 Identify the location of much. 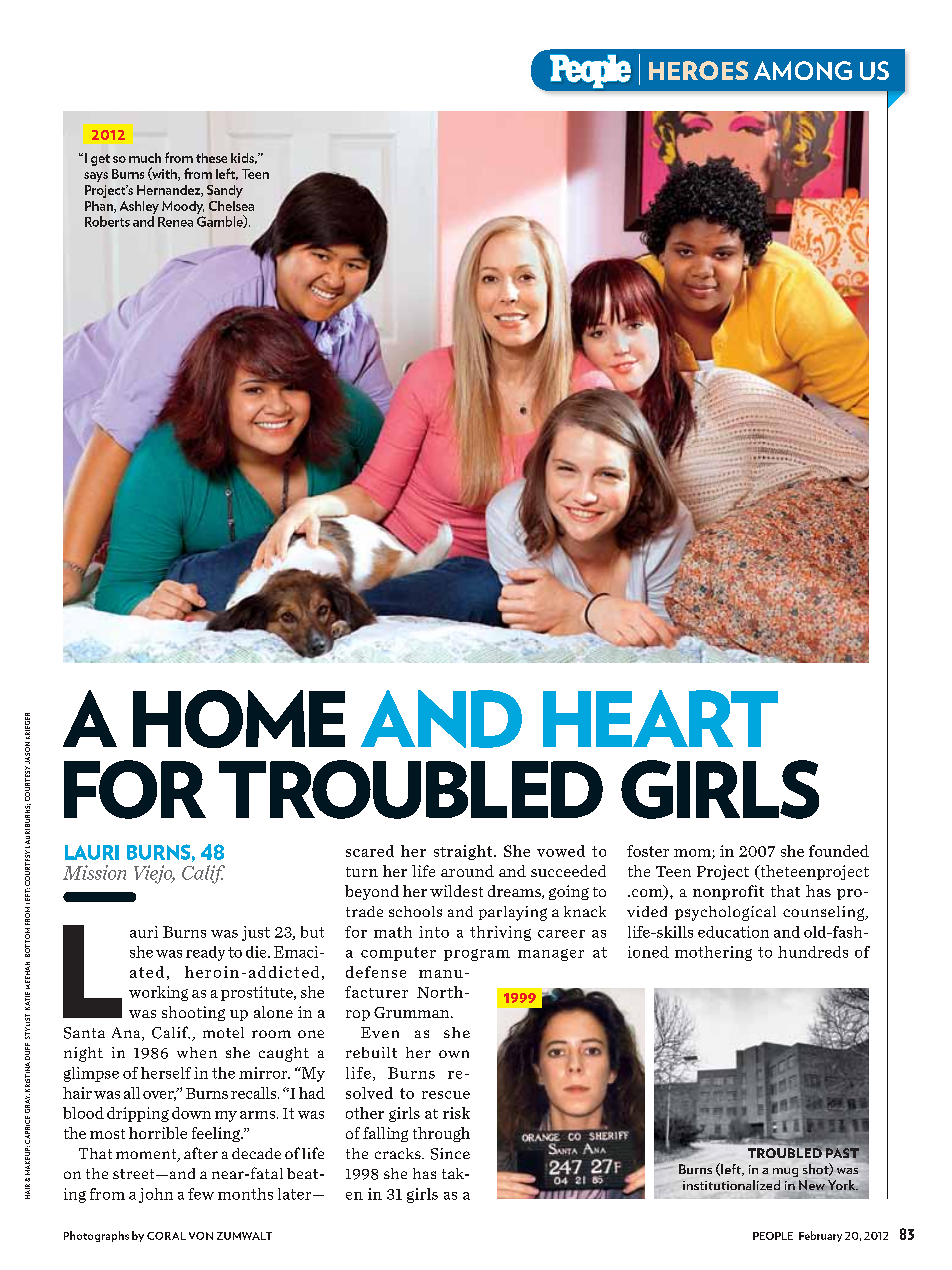
(145, 158).
